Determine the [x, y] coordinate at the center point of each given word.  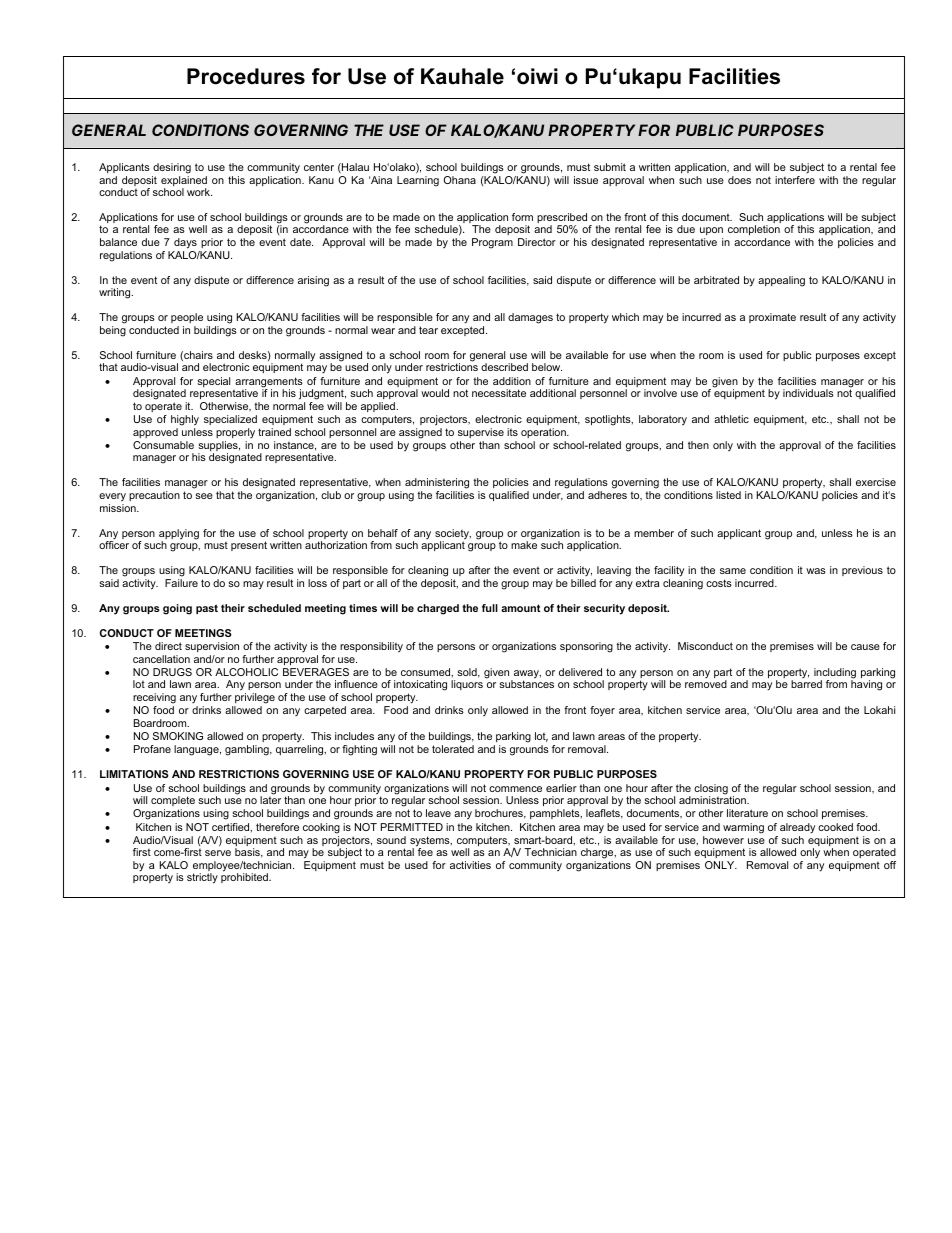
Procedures [246, 76]
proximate [772, 318]
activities [470, 865]
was [816, 571]
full [490, 608]
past [207, 609]
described [504, 367]
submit [610, 167]
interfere [795, 180]
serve [218, 853]
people [187, 320]
